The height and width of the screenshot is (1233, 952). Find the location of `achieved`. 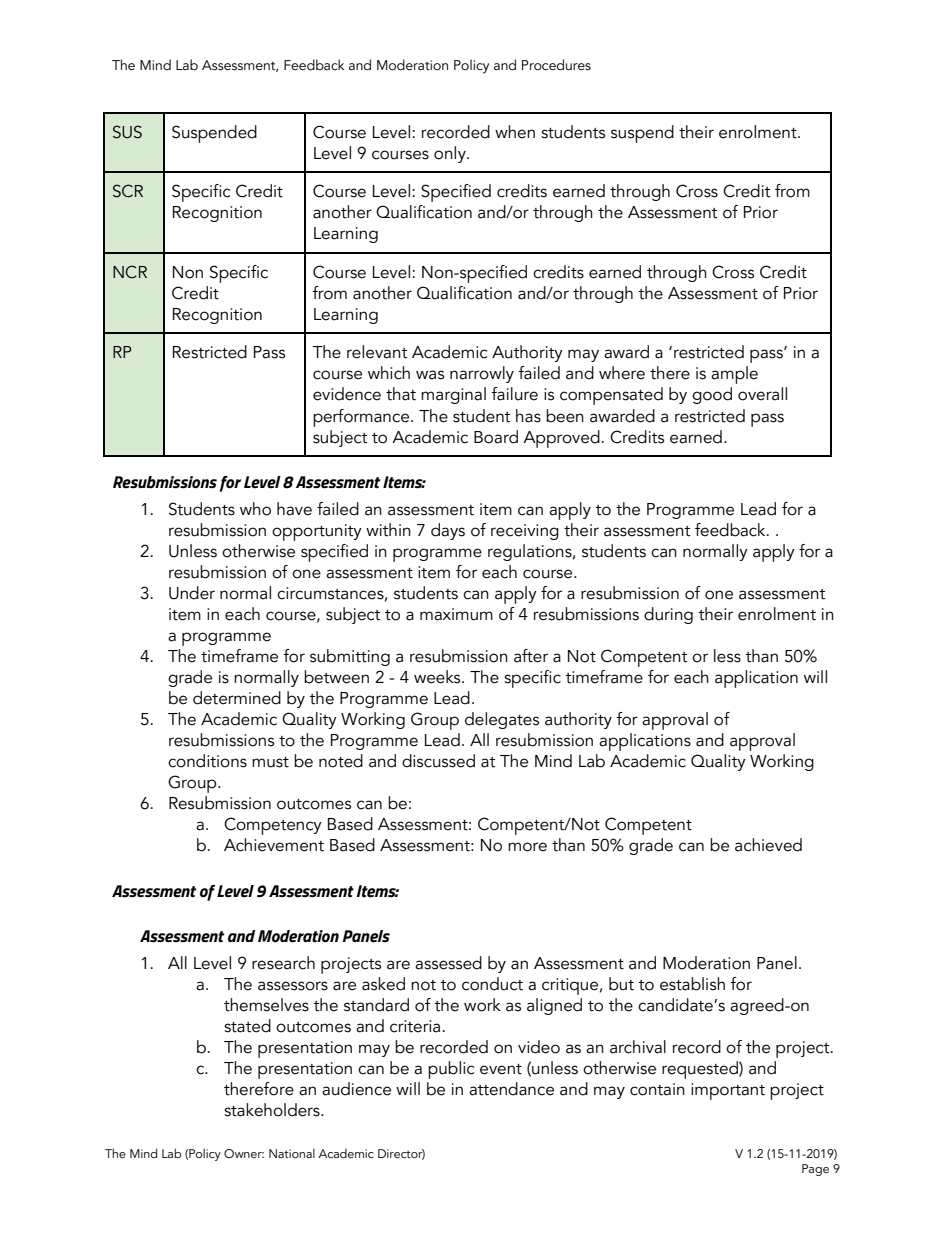

achieved is located at coordinates (768, 845).
